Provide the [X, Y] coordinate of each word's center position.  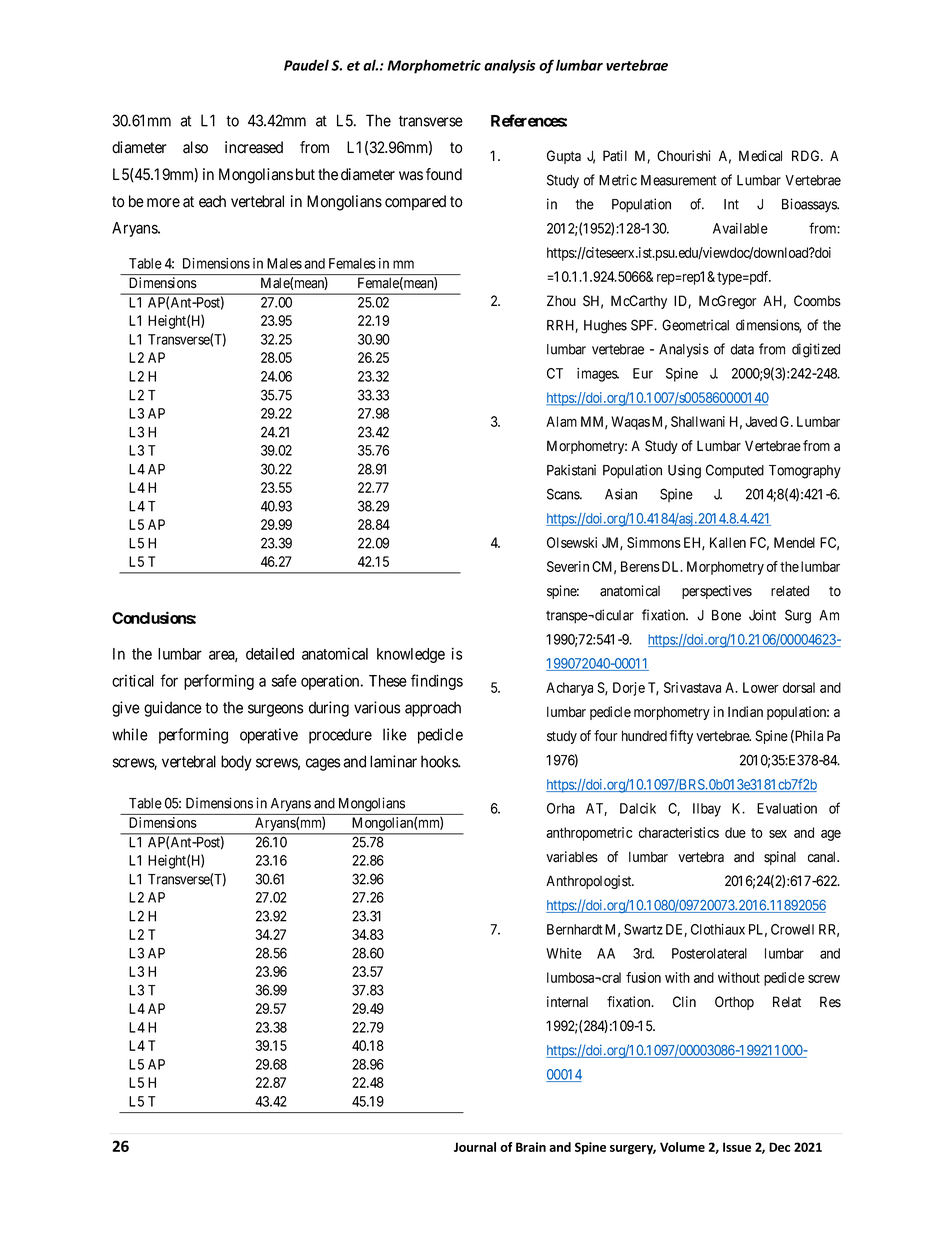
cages [323, 764]
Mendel [794, 542]
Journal [475, 1147]
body [236, 763]
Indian [745, 712]
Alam [561, 421]
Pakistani [571, 470]
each [212, 201]
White [564, 953]
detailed [270, 654]
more [163, 203]
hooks [440, 761]
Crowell [792, 929]
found [444, 174]
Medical [760, 156]
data [742, 349]
